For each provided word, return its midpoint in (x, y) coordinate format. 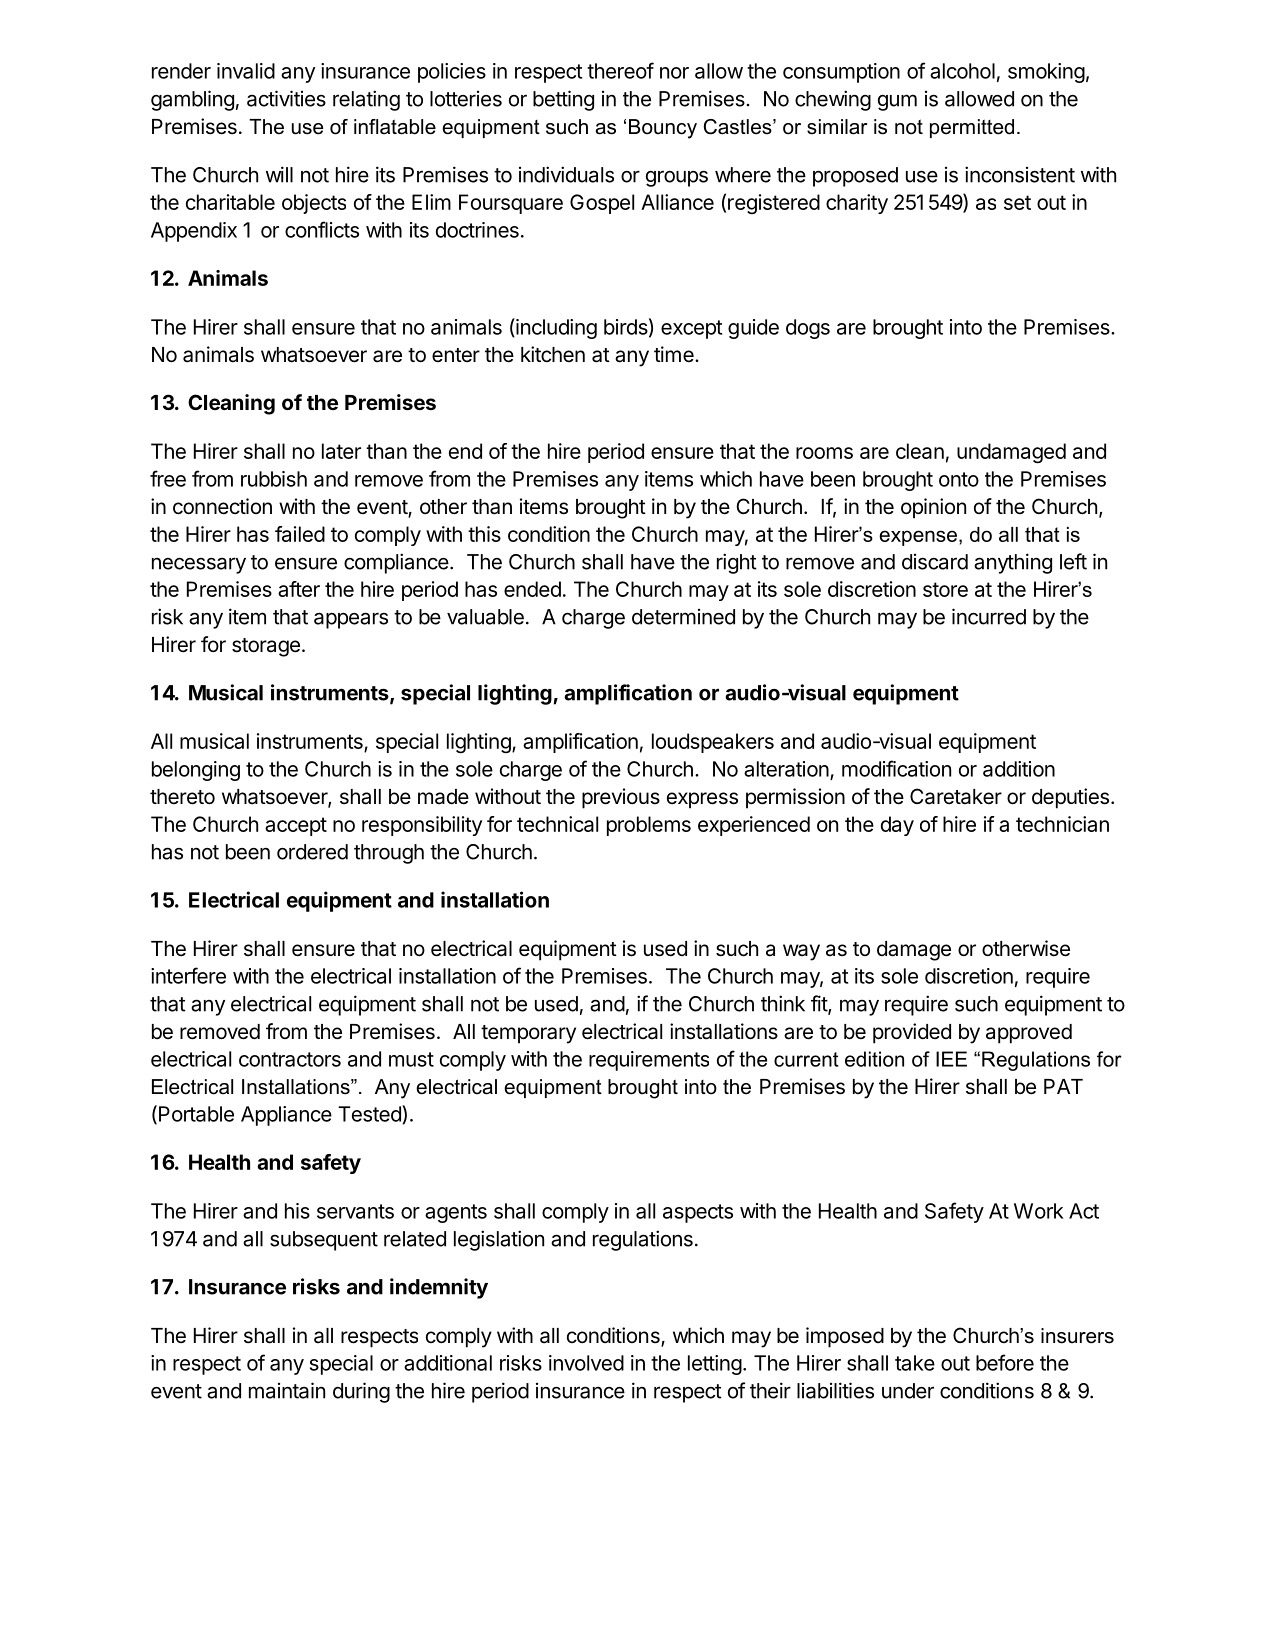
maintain (287, 1390)
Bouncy (663, 129)
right (737, 563)
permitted (972, 128)
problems (649, 826)
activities (286, 98)
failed (300, 534)
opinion (933, 508)
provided (912, 1033)
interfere (188, 975)
